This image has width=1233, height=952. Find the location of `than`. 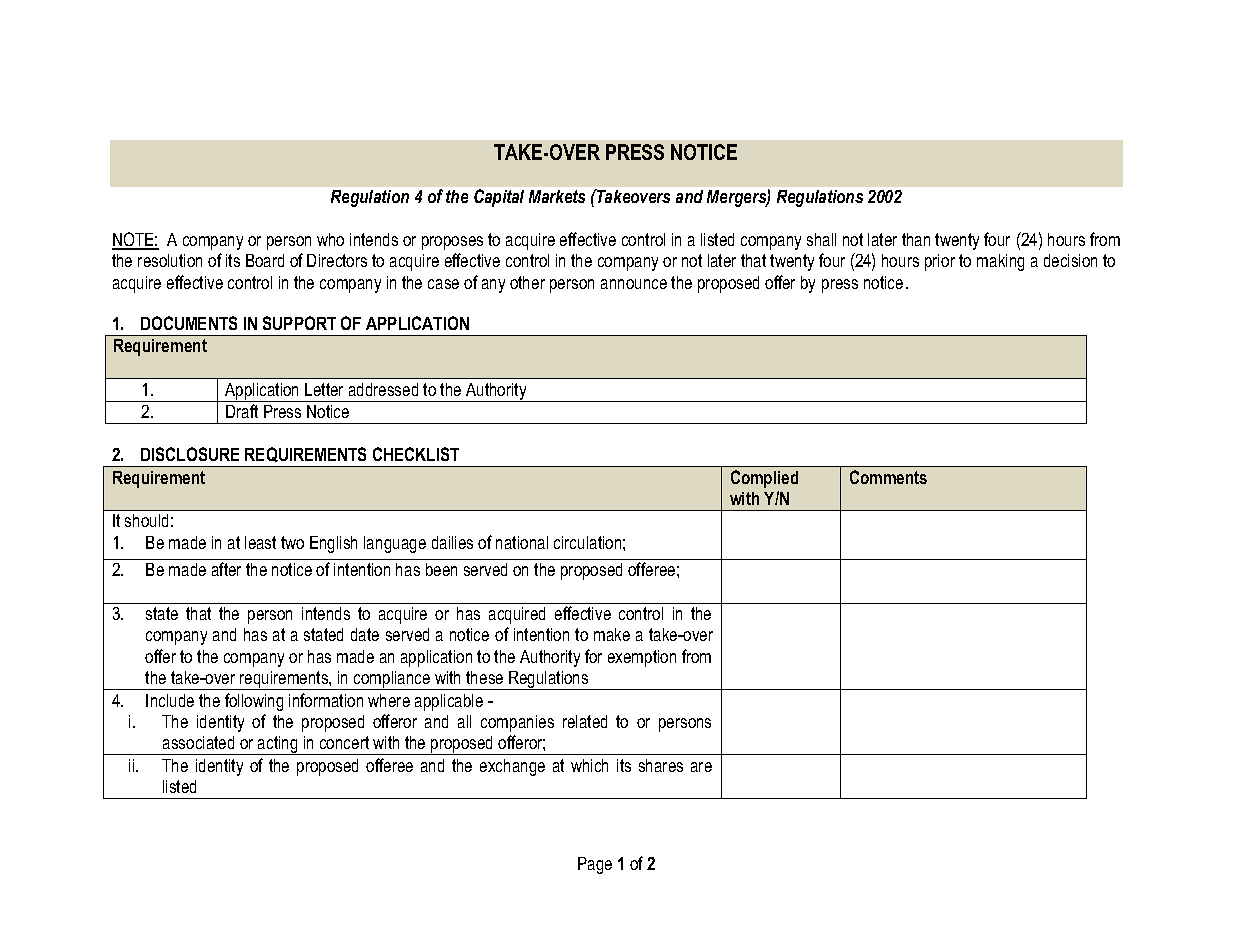

than is located at coordinates (916, 239).
